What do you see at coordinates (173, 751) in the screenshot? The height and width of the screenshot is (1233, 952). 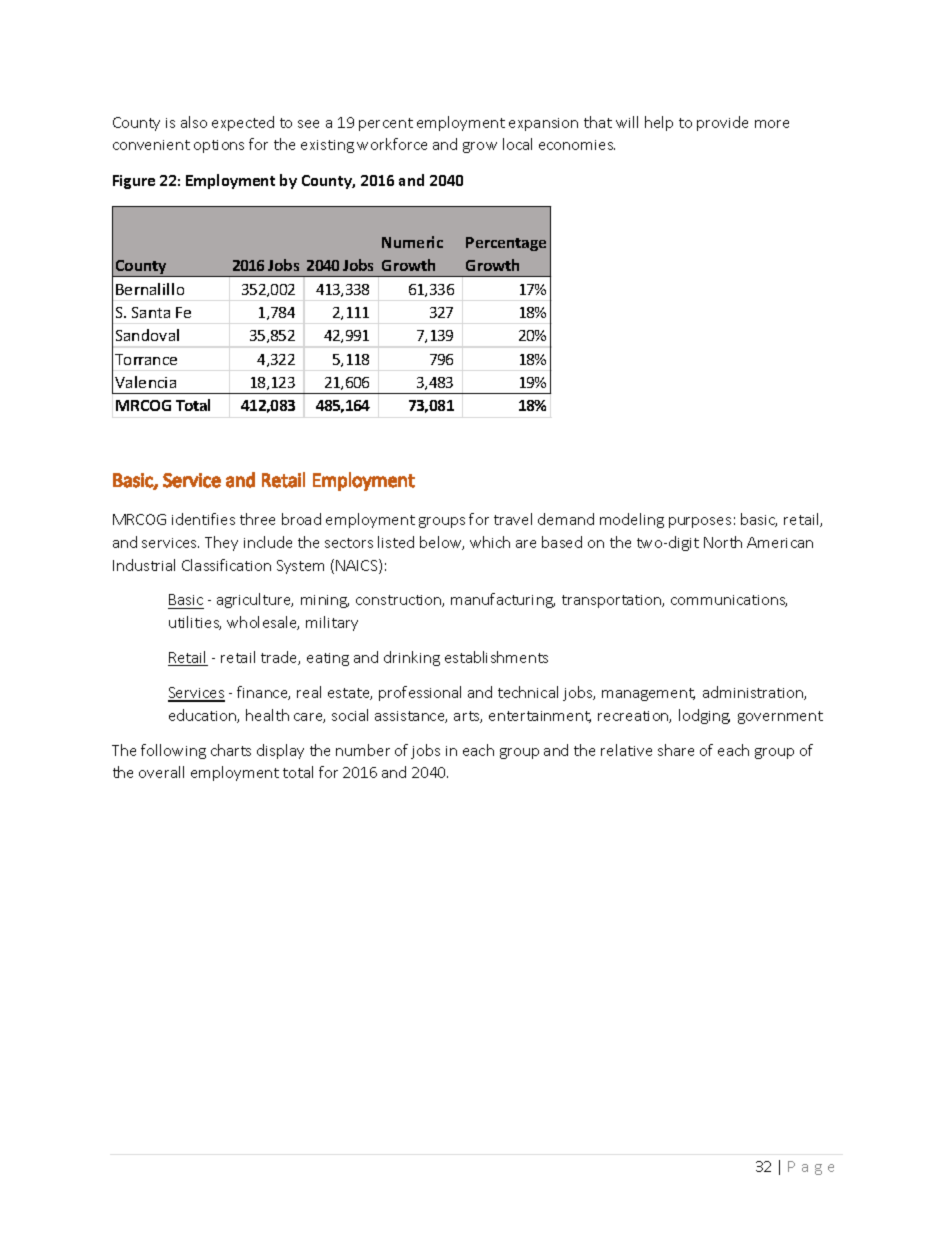 I see `following` at bounding box center [173, 751].
